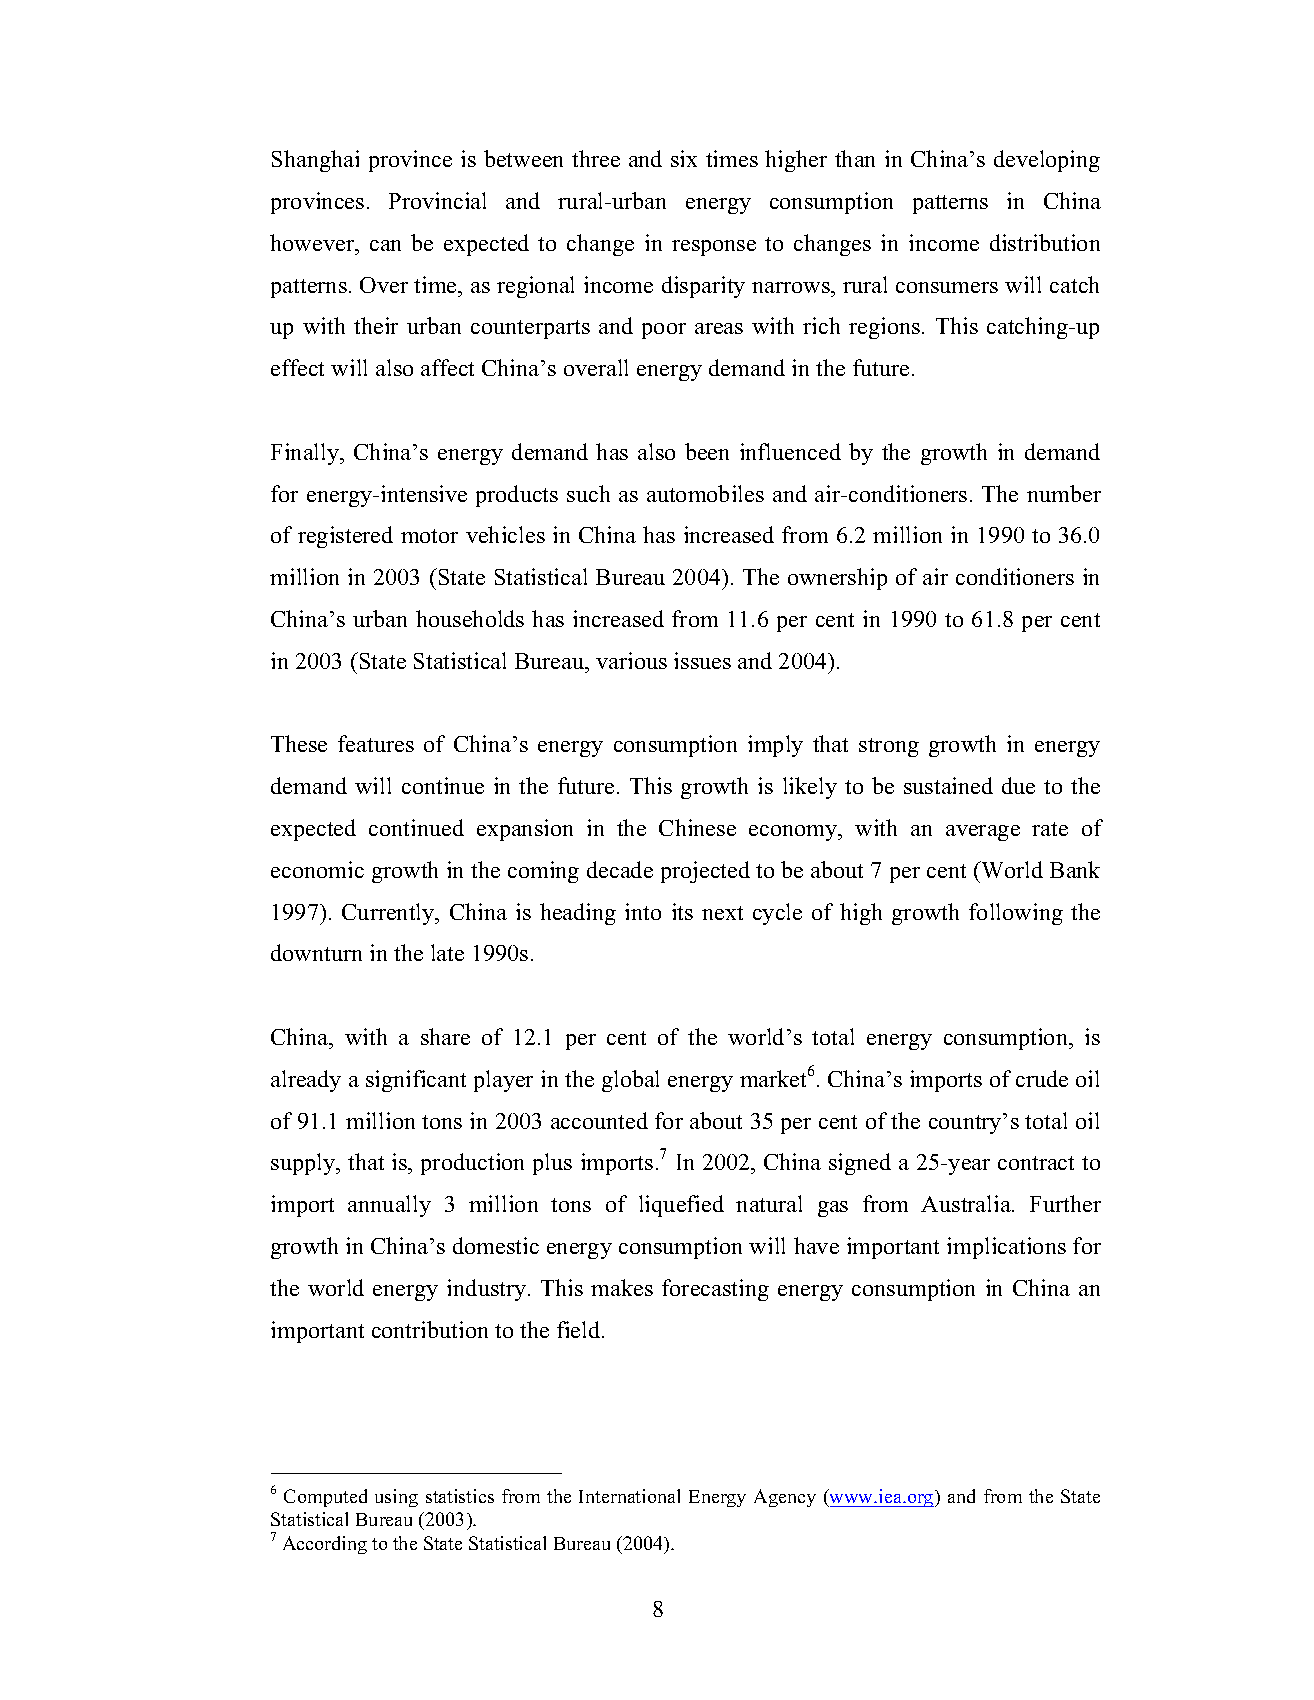 The image size is (1314, 1700). I want to click on issues, so click(702, 660).
